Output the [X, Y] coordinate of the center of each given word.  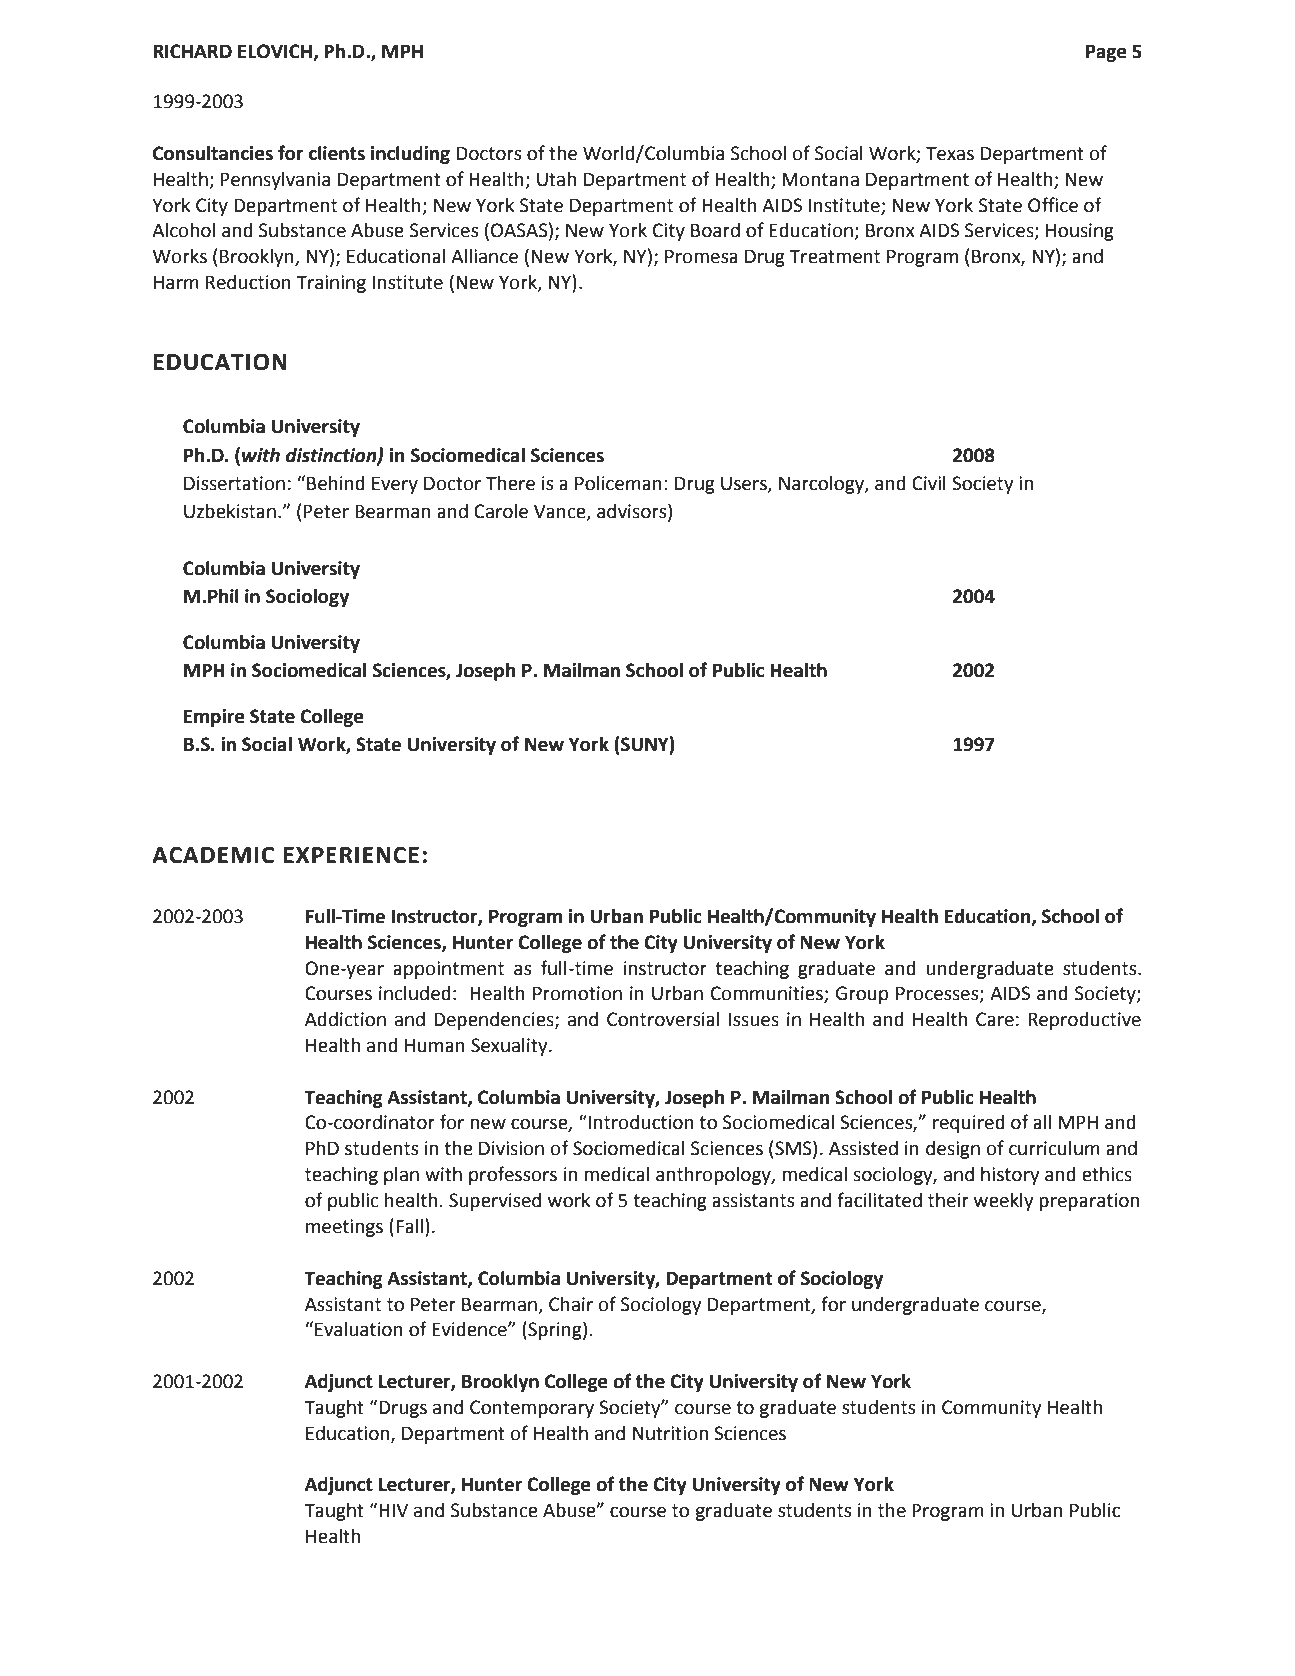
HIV [393, 1510]
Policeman [618, 483]
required [969, 1124]
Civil [929, 483]
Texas [950, 153]
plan [401, 1176]
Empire [214, 718]
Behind [336, 483]
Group [862, 995]
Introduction [641, 1122]
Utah [556, 179]
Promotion [577, 993]
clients [337, 153]
